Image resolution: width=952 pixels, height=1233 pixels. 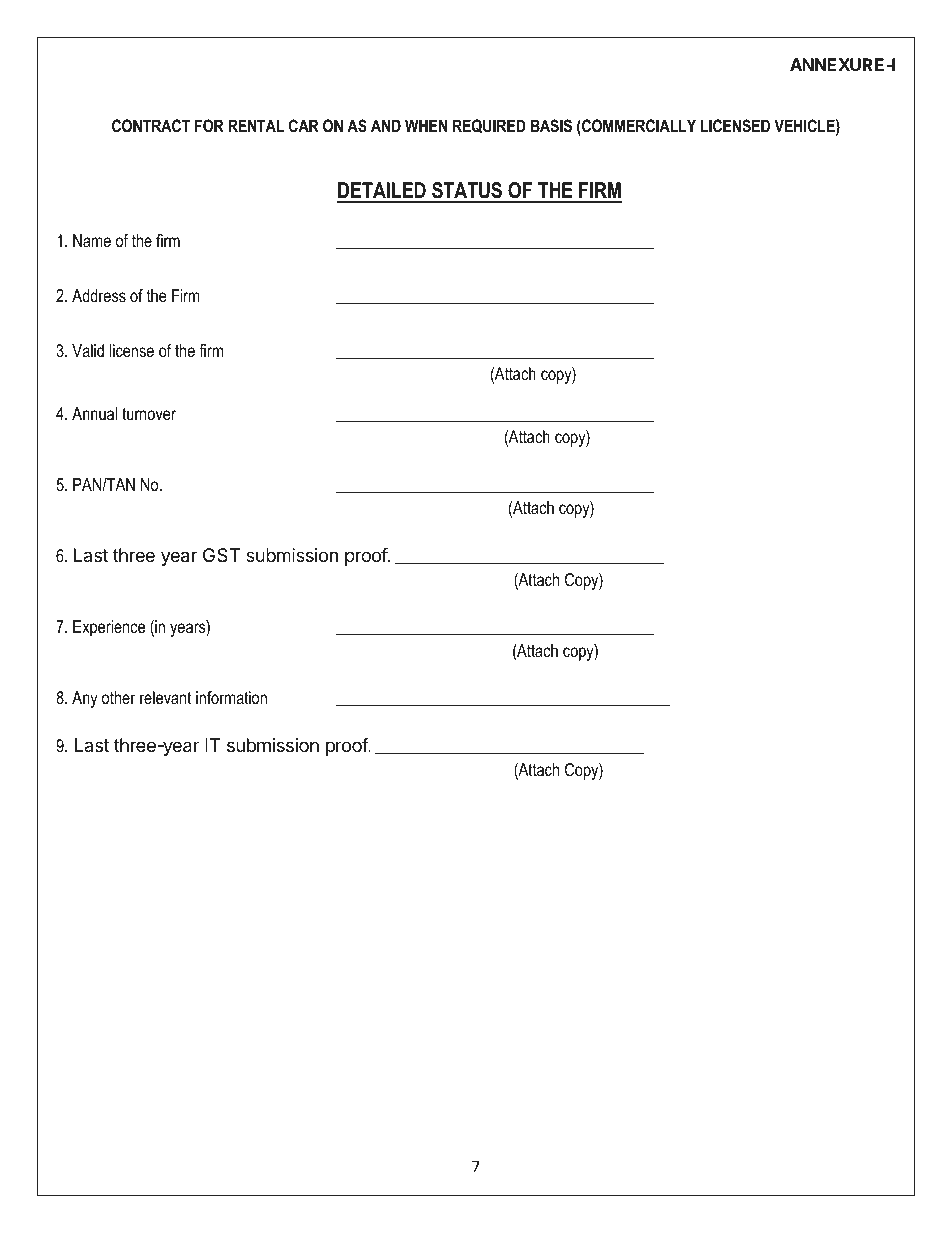 I want to click on Any, so click(x=85, y=699).
